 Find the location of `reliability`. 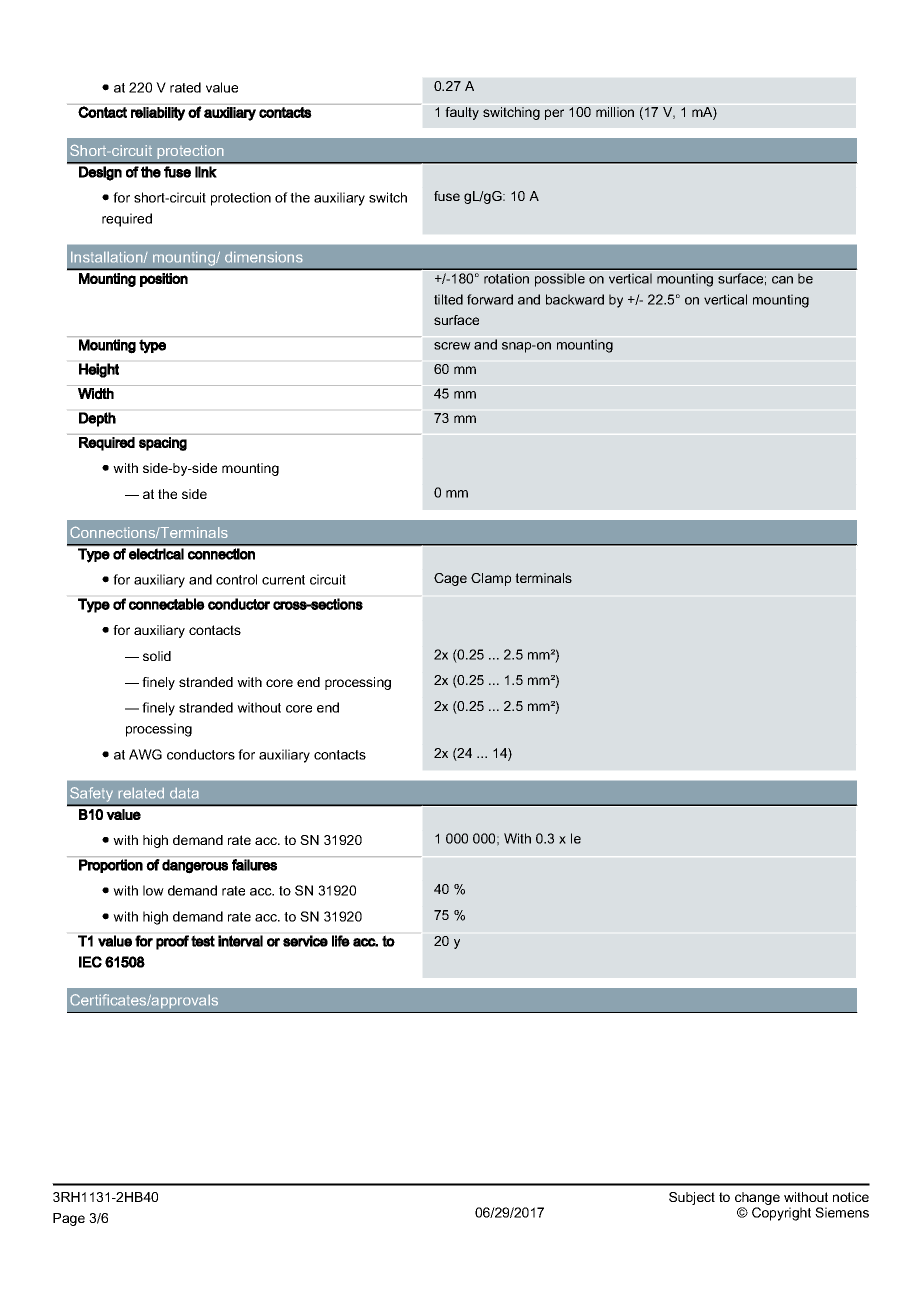

reliability is located at coordinates (158, 114).
